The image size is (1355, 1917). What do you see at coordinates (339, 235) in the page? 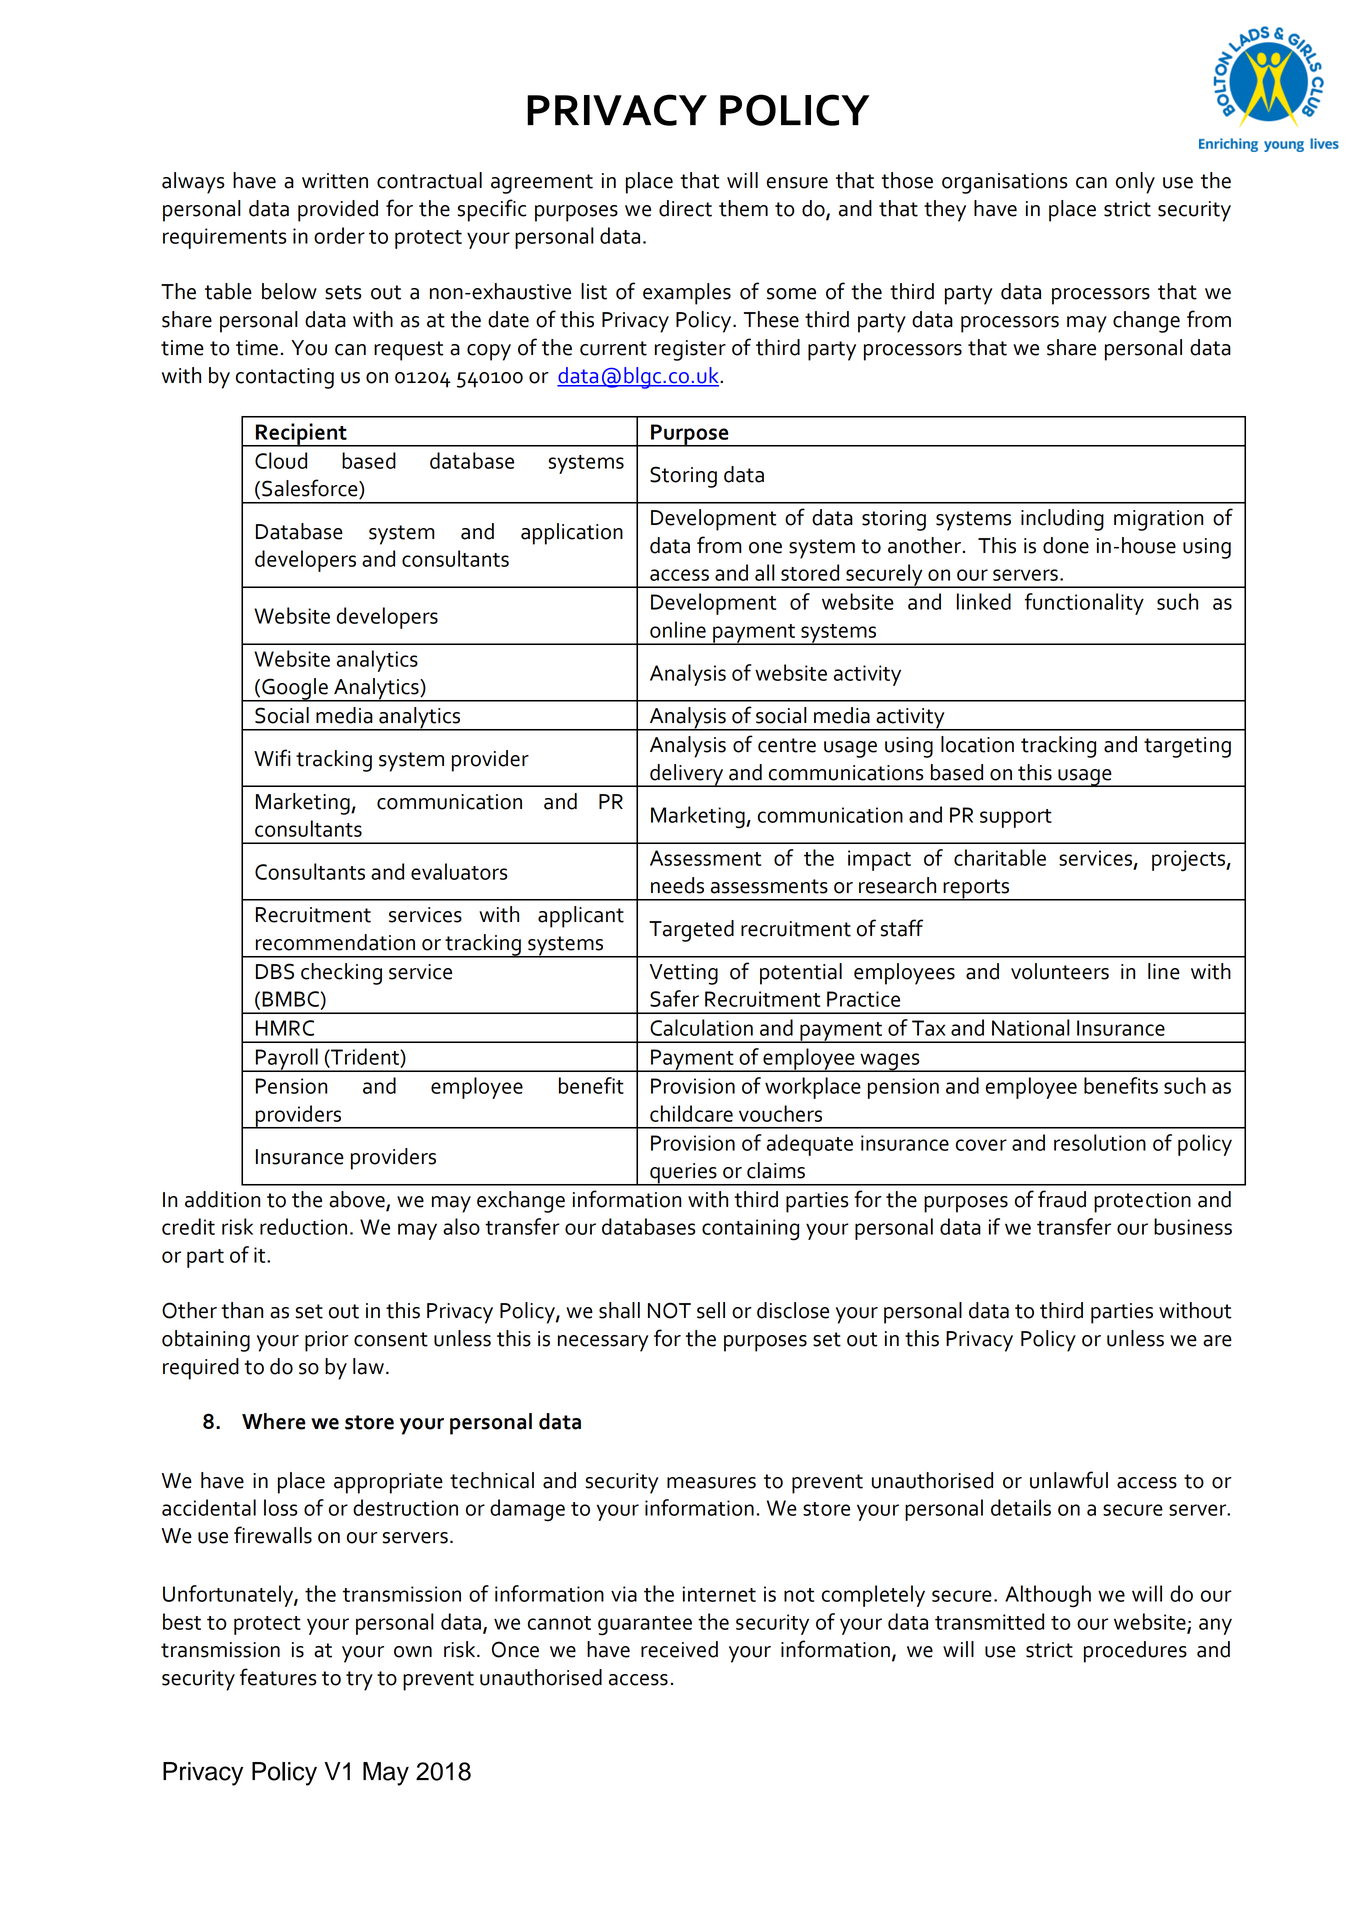
I see `order` at bounding box center [339, 235].
